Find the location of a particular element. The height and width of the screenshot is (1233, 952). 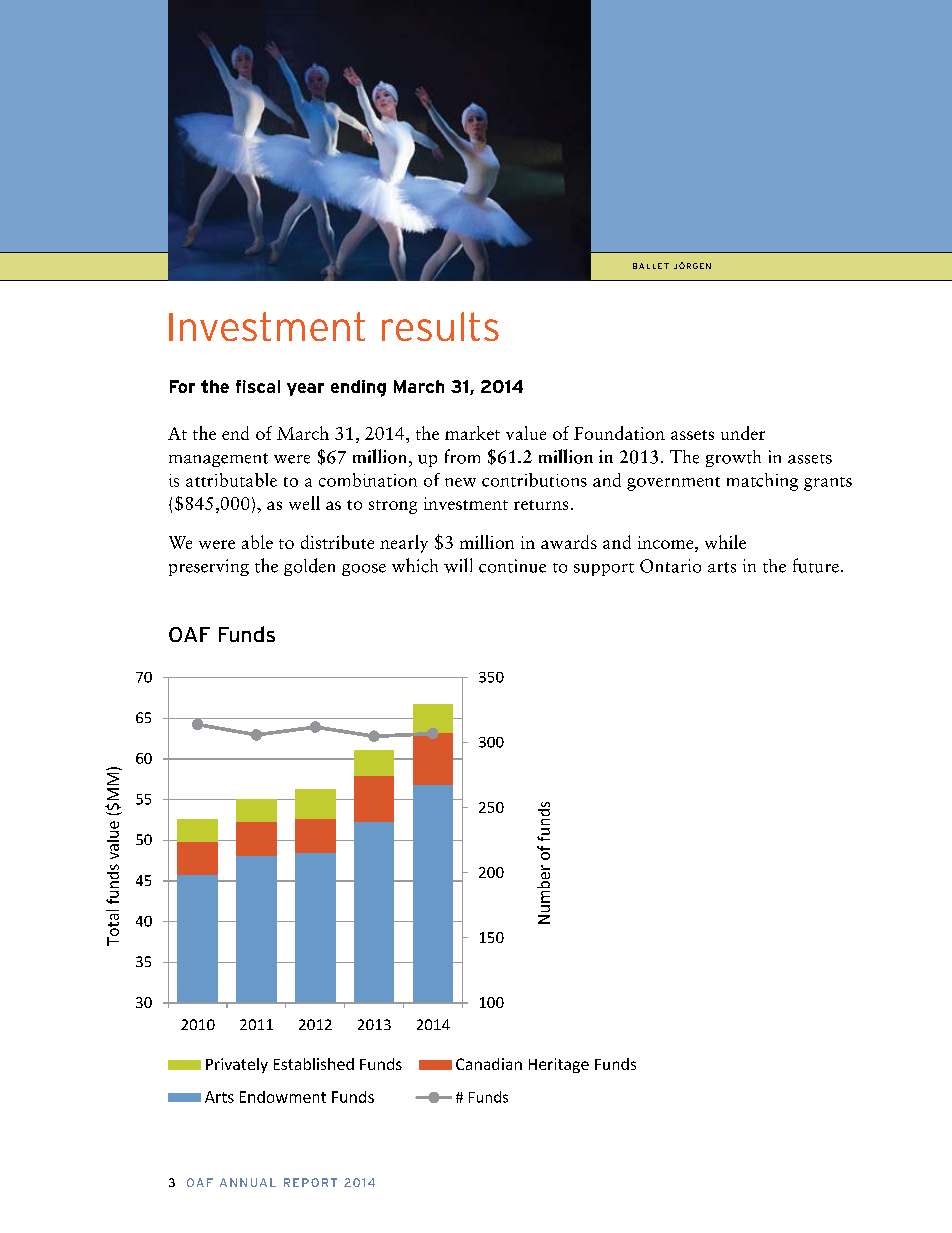

under is located at coordinates (743, 433).
